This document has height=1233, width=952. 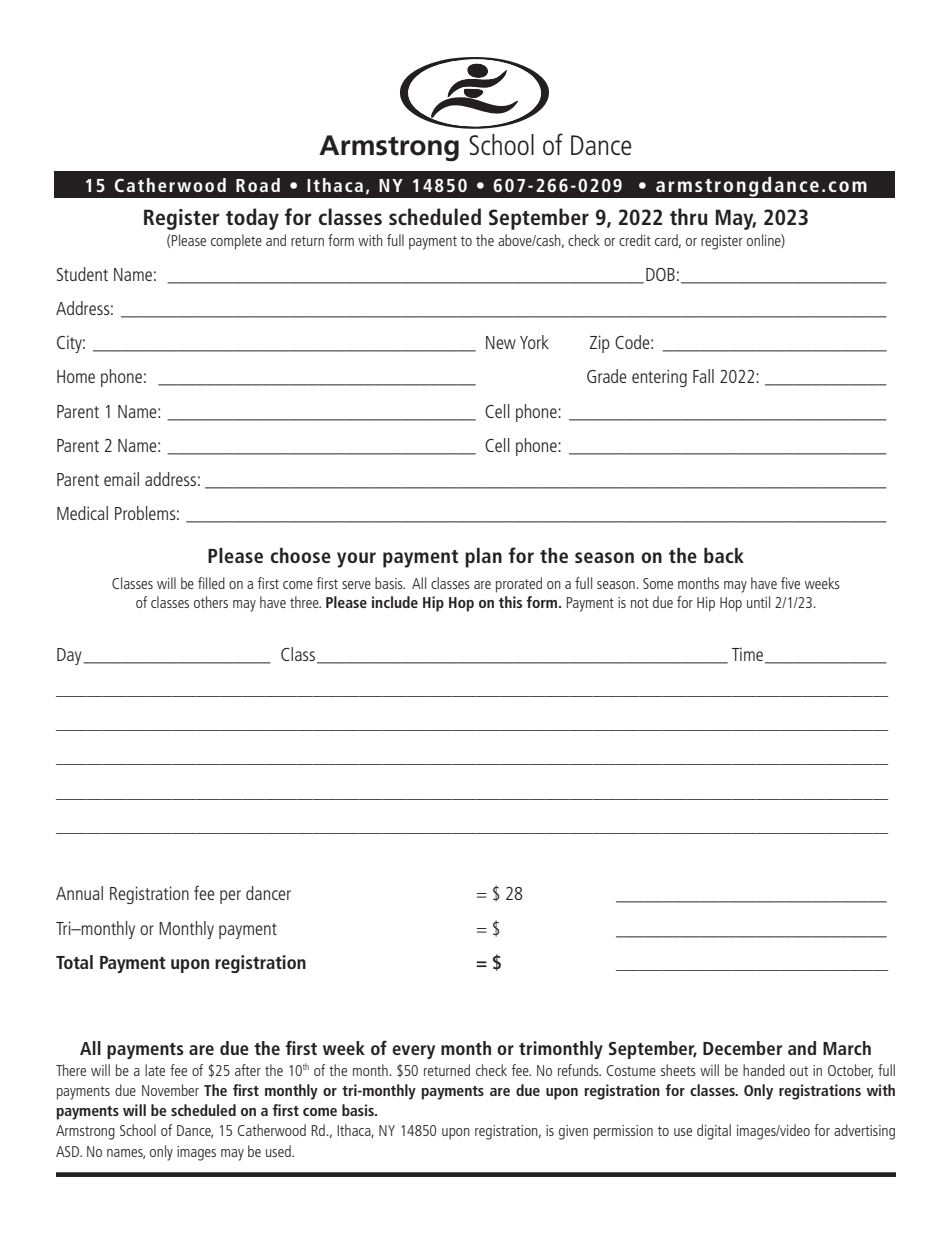 I want to click on Total, so click(x=74, y=962).
